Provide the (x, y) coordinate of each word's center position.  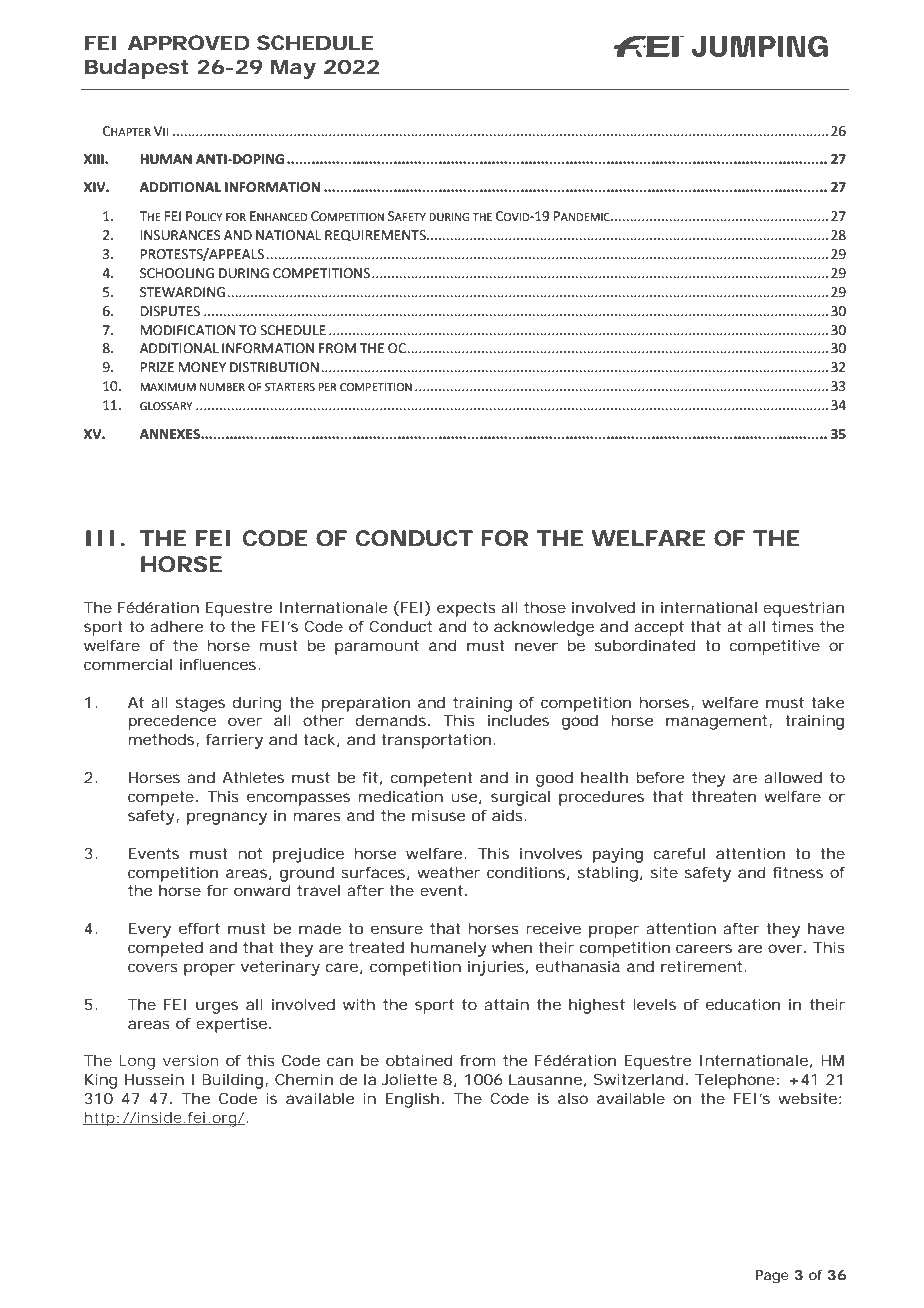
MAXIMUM (168, 387)
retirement (703, 966)
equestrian (803, 609)
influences (219, 664)
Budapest (137, 69)
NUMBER (222, 387)
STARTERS (290, 387)
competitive (775, 647)
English (412, 1100)
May (293, 69)
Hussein (154, 1079)
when (512, 947)
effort (199, 928)
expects (466, 609)
